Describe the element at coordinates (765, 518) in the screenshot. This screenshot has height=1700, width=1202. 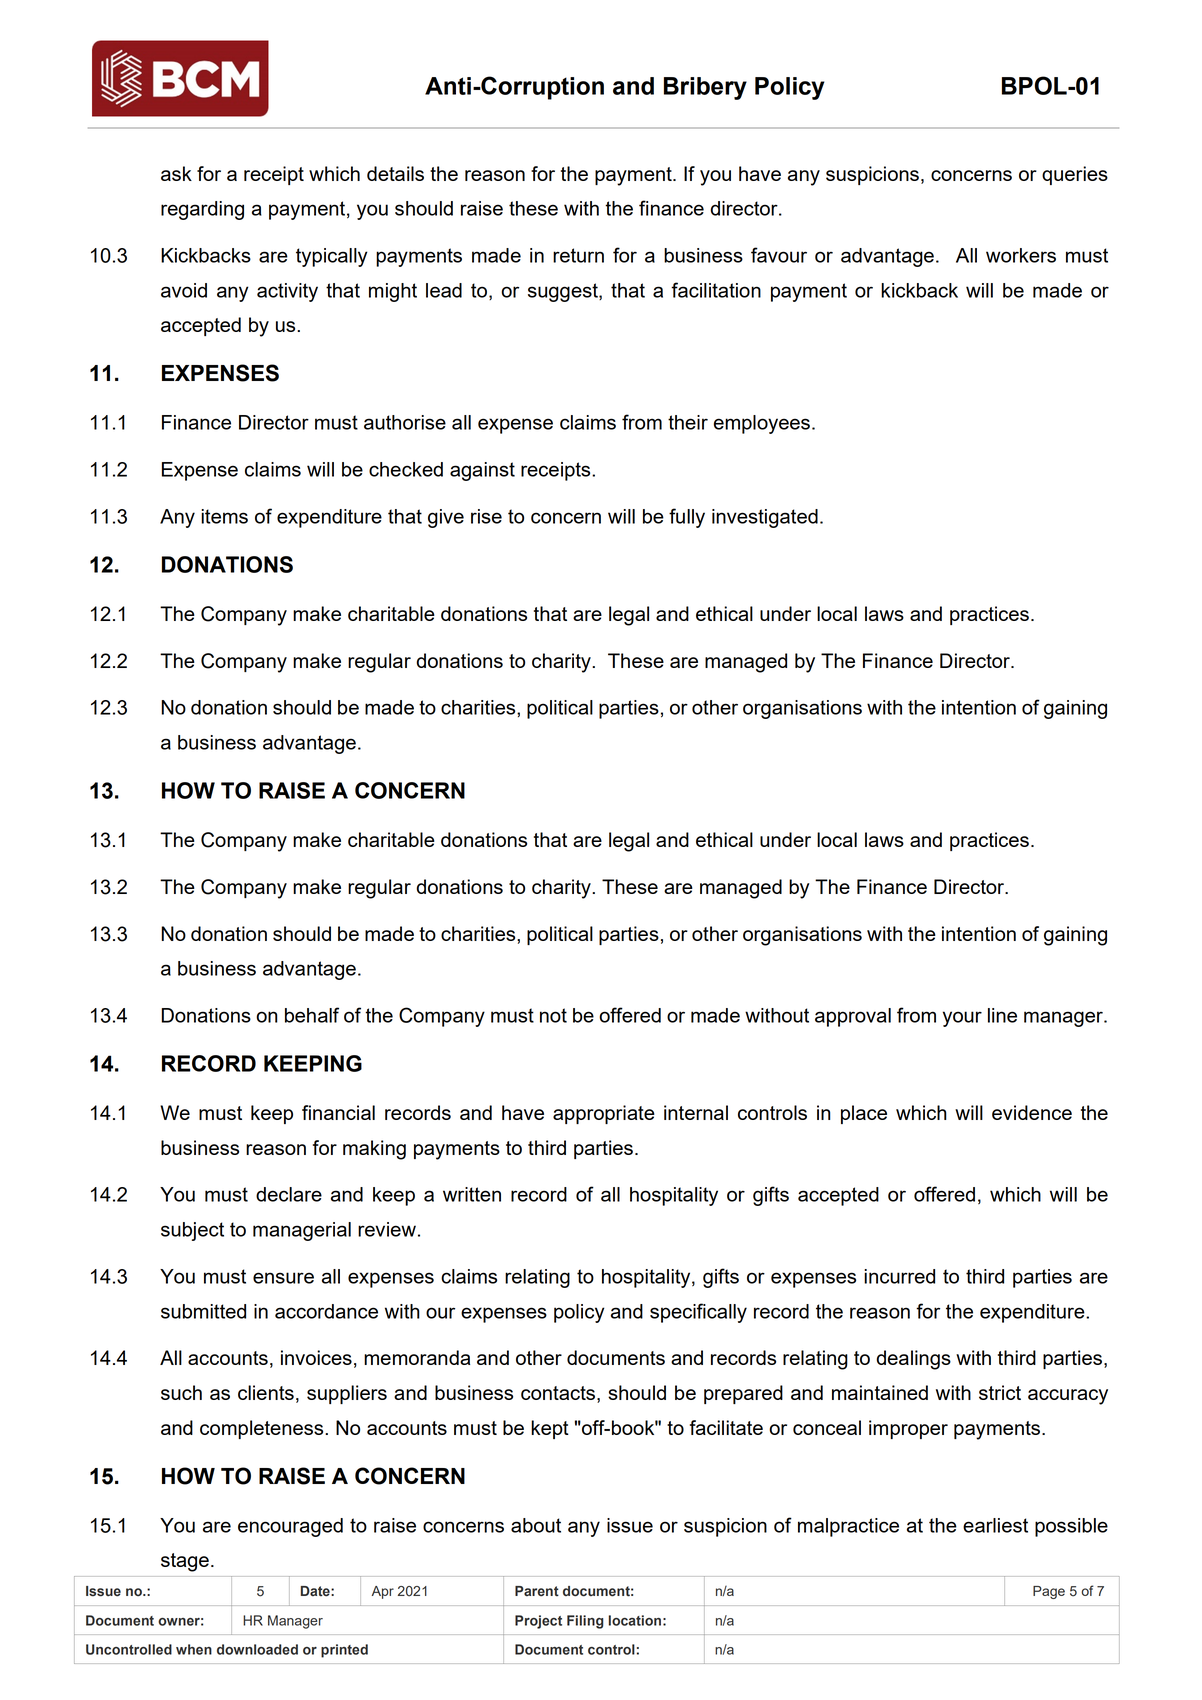
I see `investigated` at that location.
